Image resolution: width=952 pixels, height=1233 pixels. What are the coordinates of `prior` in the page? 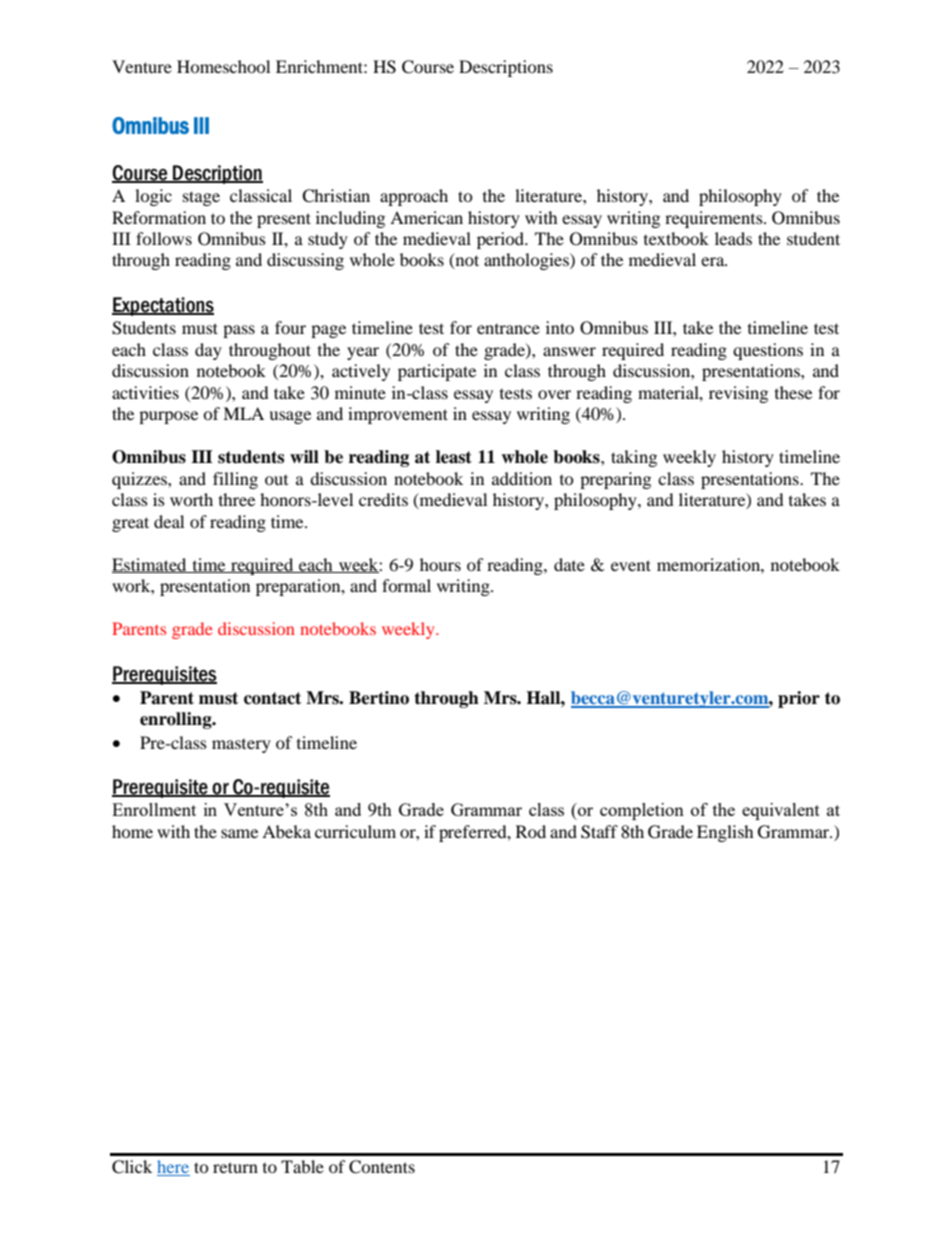 It's located at (799, 699).
